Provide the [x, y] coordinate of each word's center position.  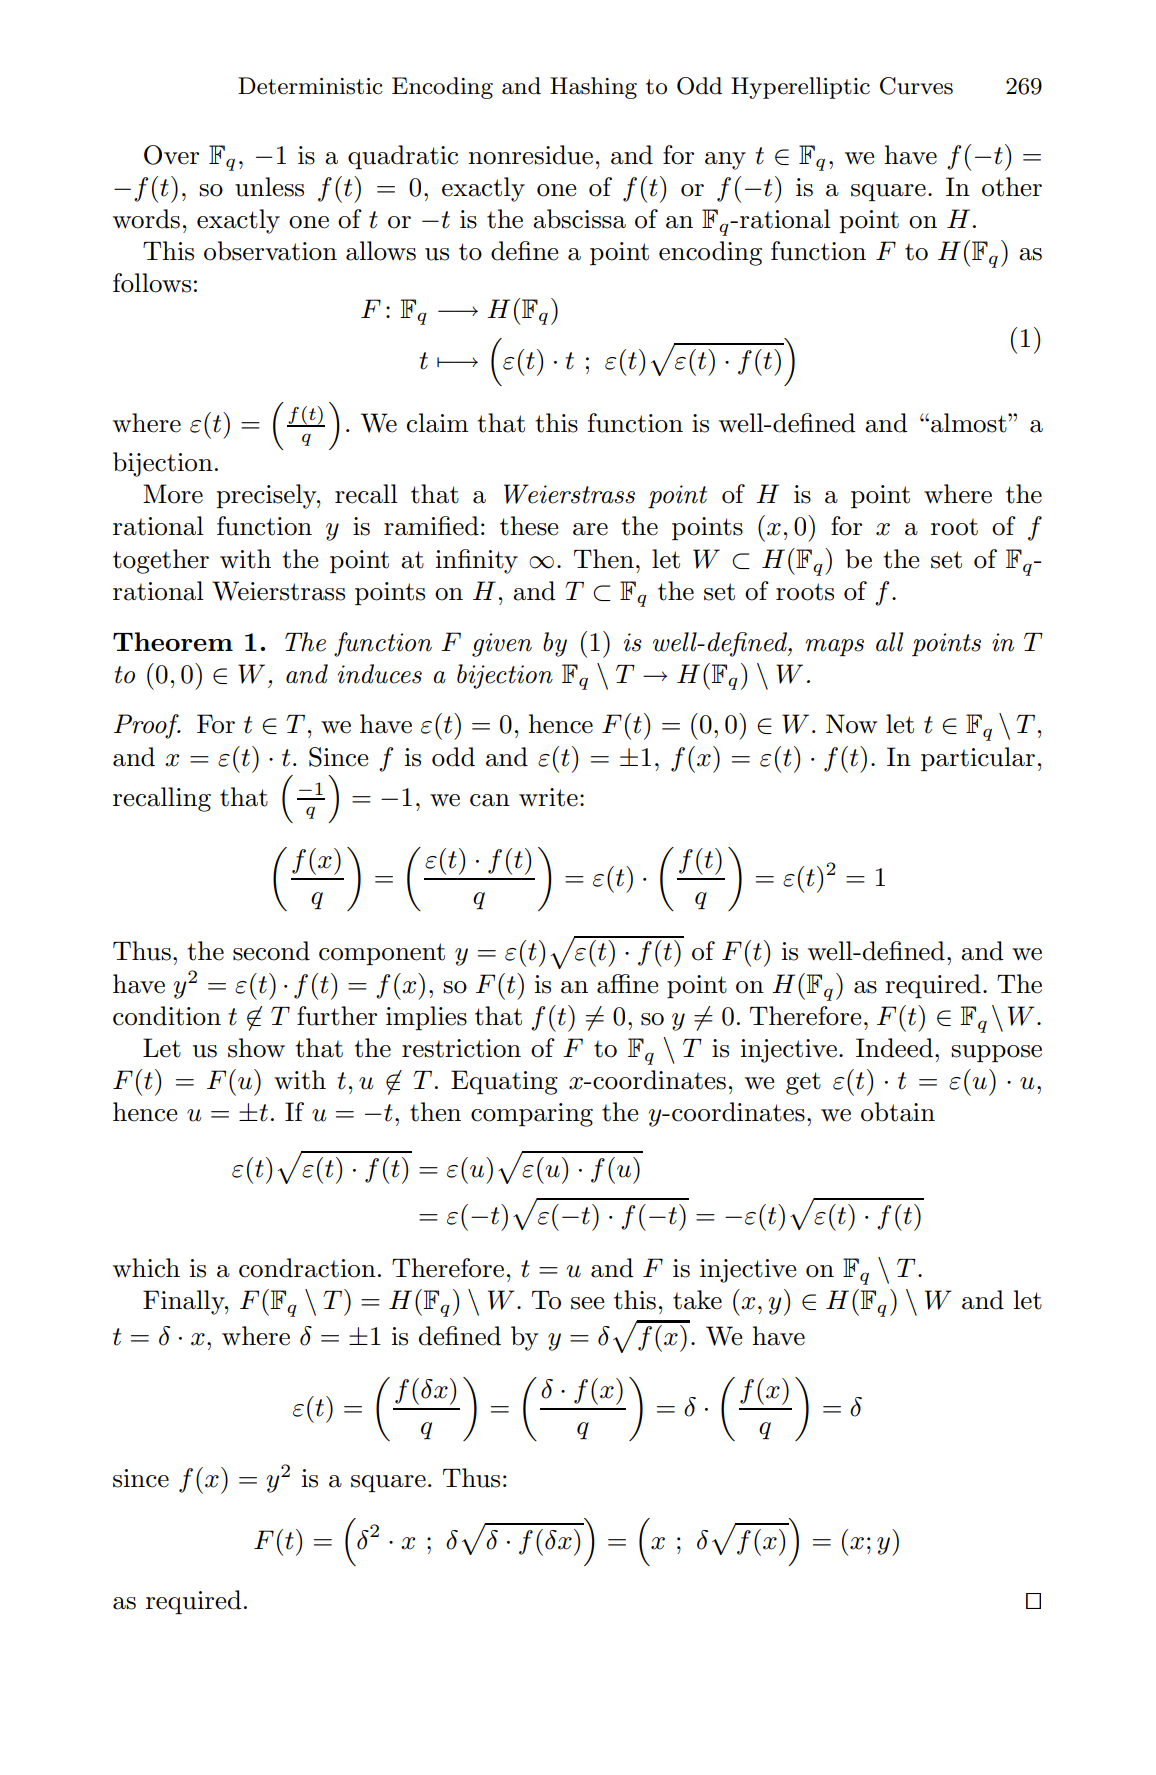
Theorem [173, 641]
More [173, 494]
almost [970, 423]
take [697, 1300]
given [502, 645]
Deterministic [310, 86]
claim [437, 423]
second [271, 951]
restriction [461, 1048]
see [587, 1303]
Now [851, 724]
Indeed [894, 1048]
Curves [916, 86]
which [146, 1268]
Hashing [593, 88]
